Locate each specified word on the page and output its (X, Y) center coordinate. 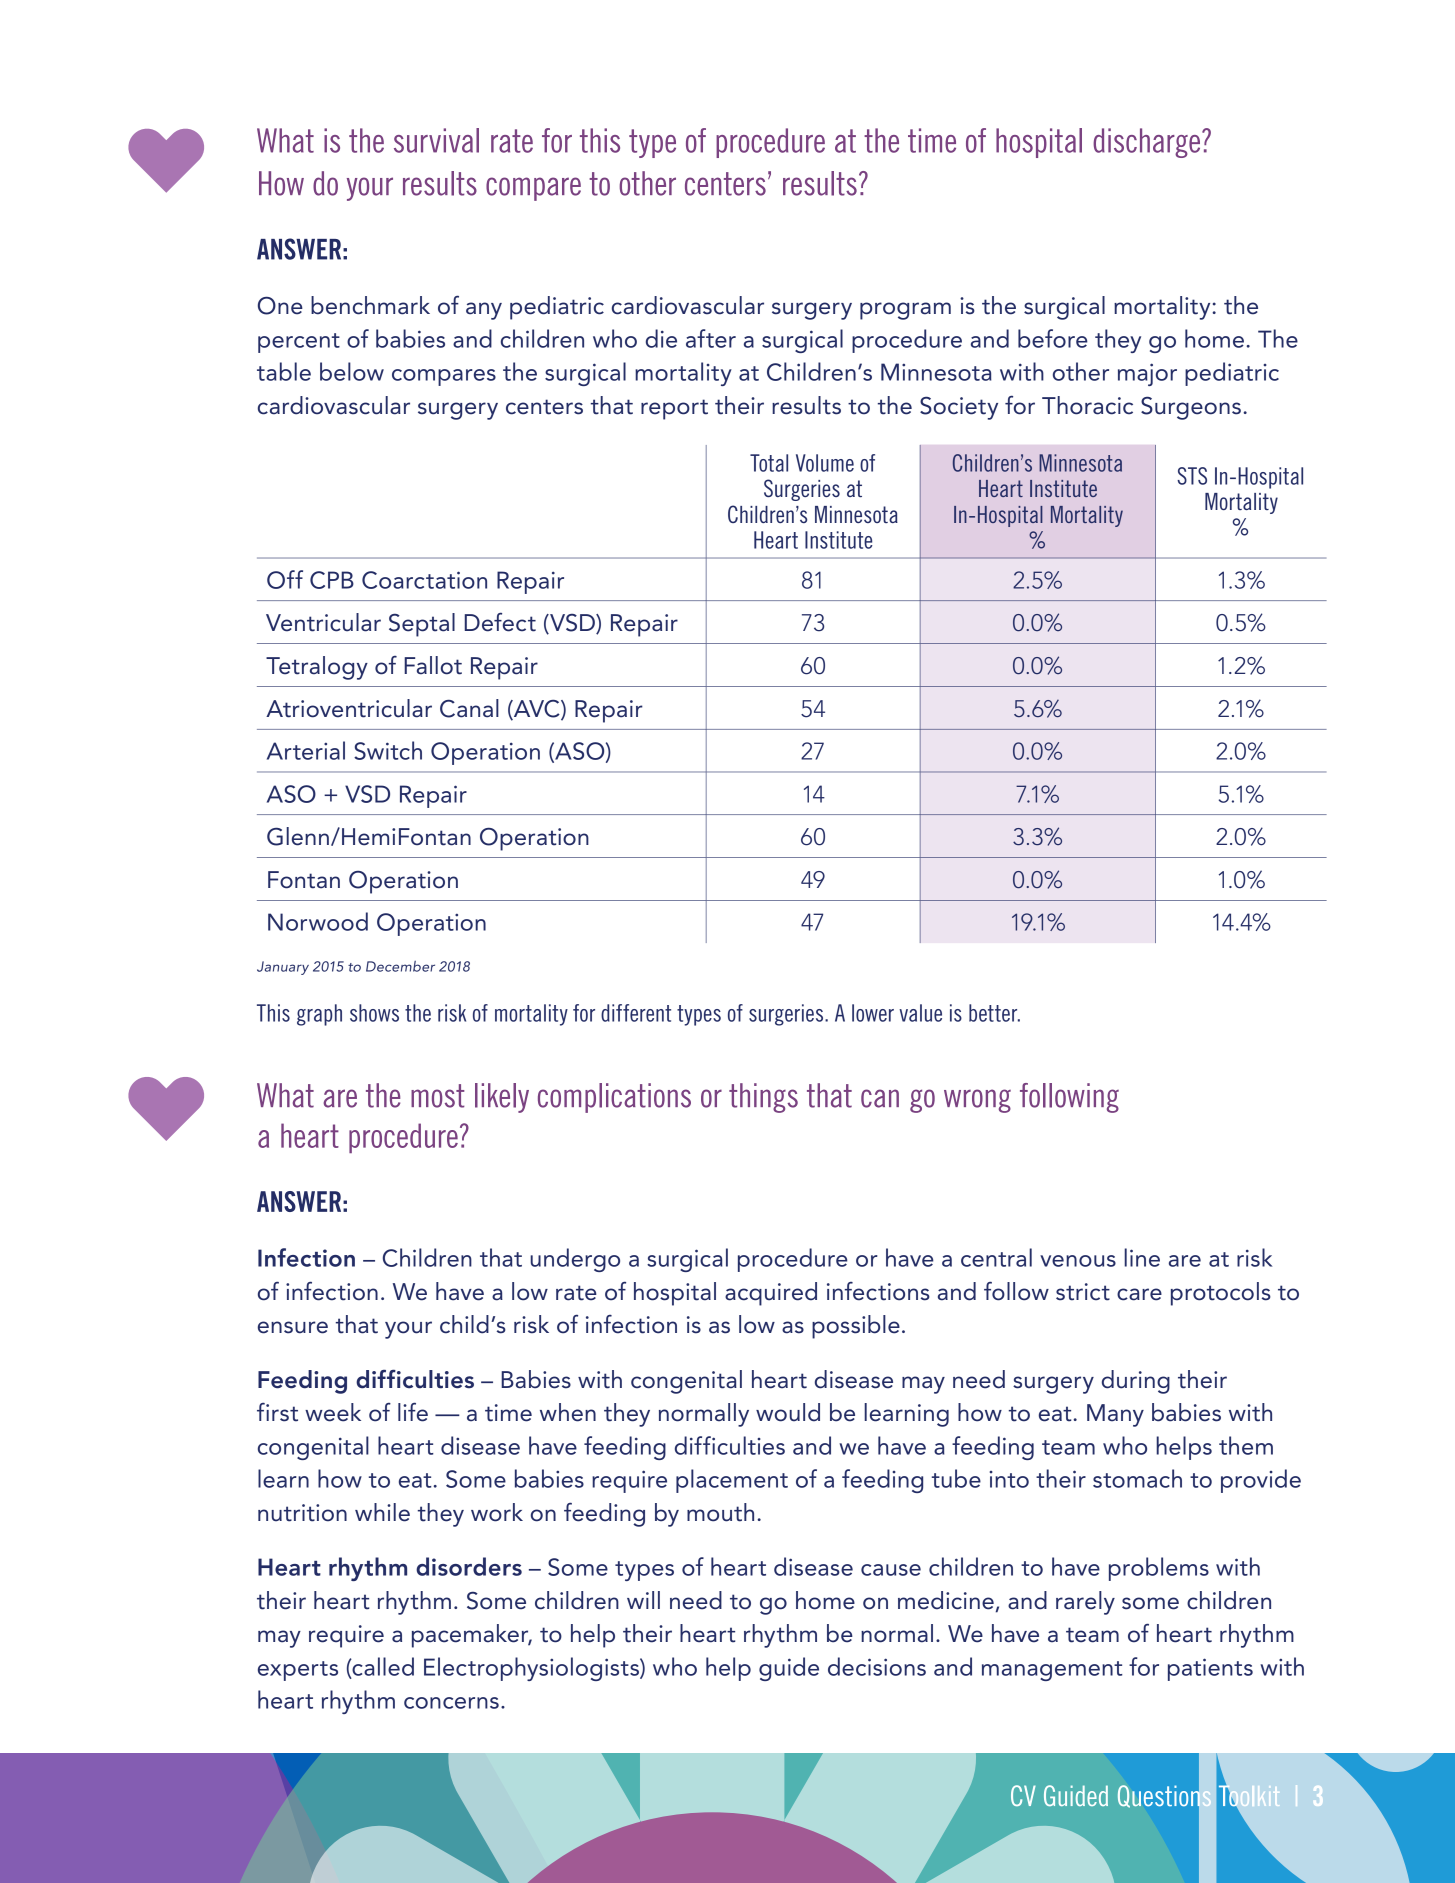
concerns (451, 1703)
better (994, 1013)
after (711, 338)
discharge (1148, 143)
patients (1210, 1669)
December (400, 966)
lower (873, 1013)
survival (436, 140)
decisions (877, 1666)
